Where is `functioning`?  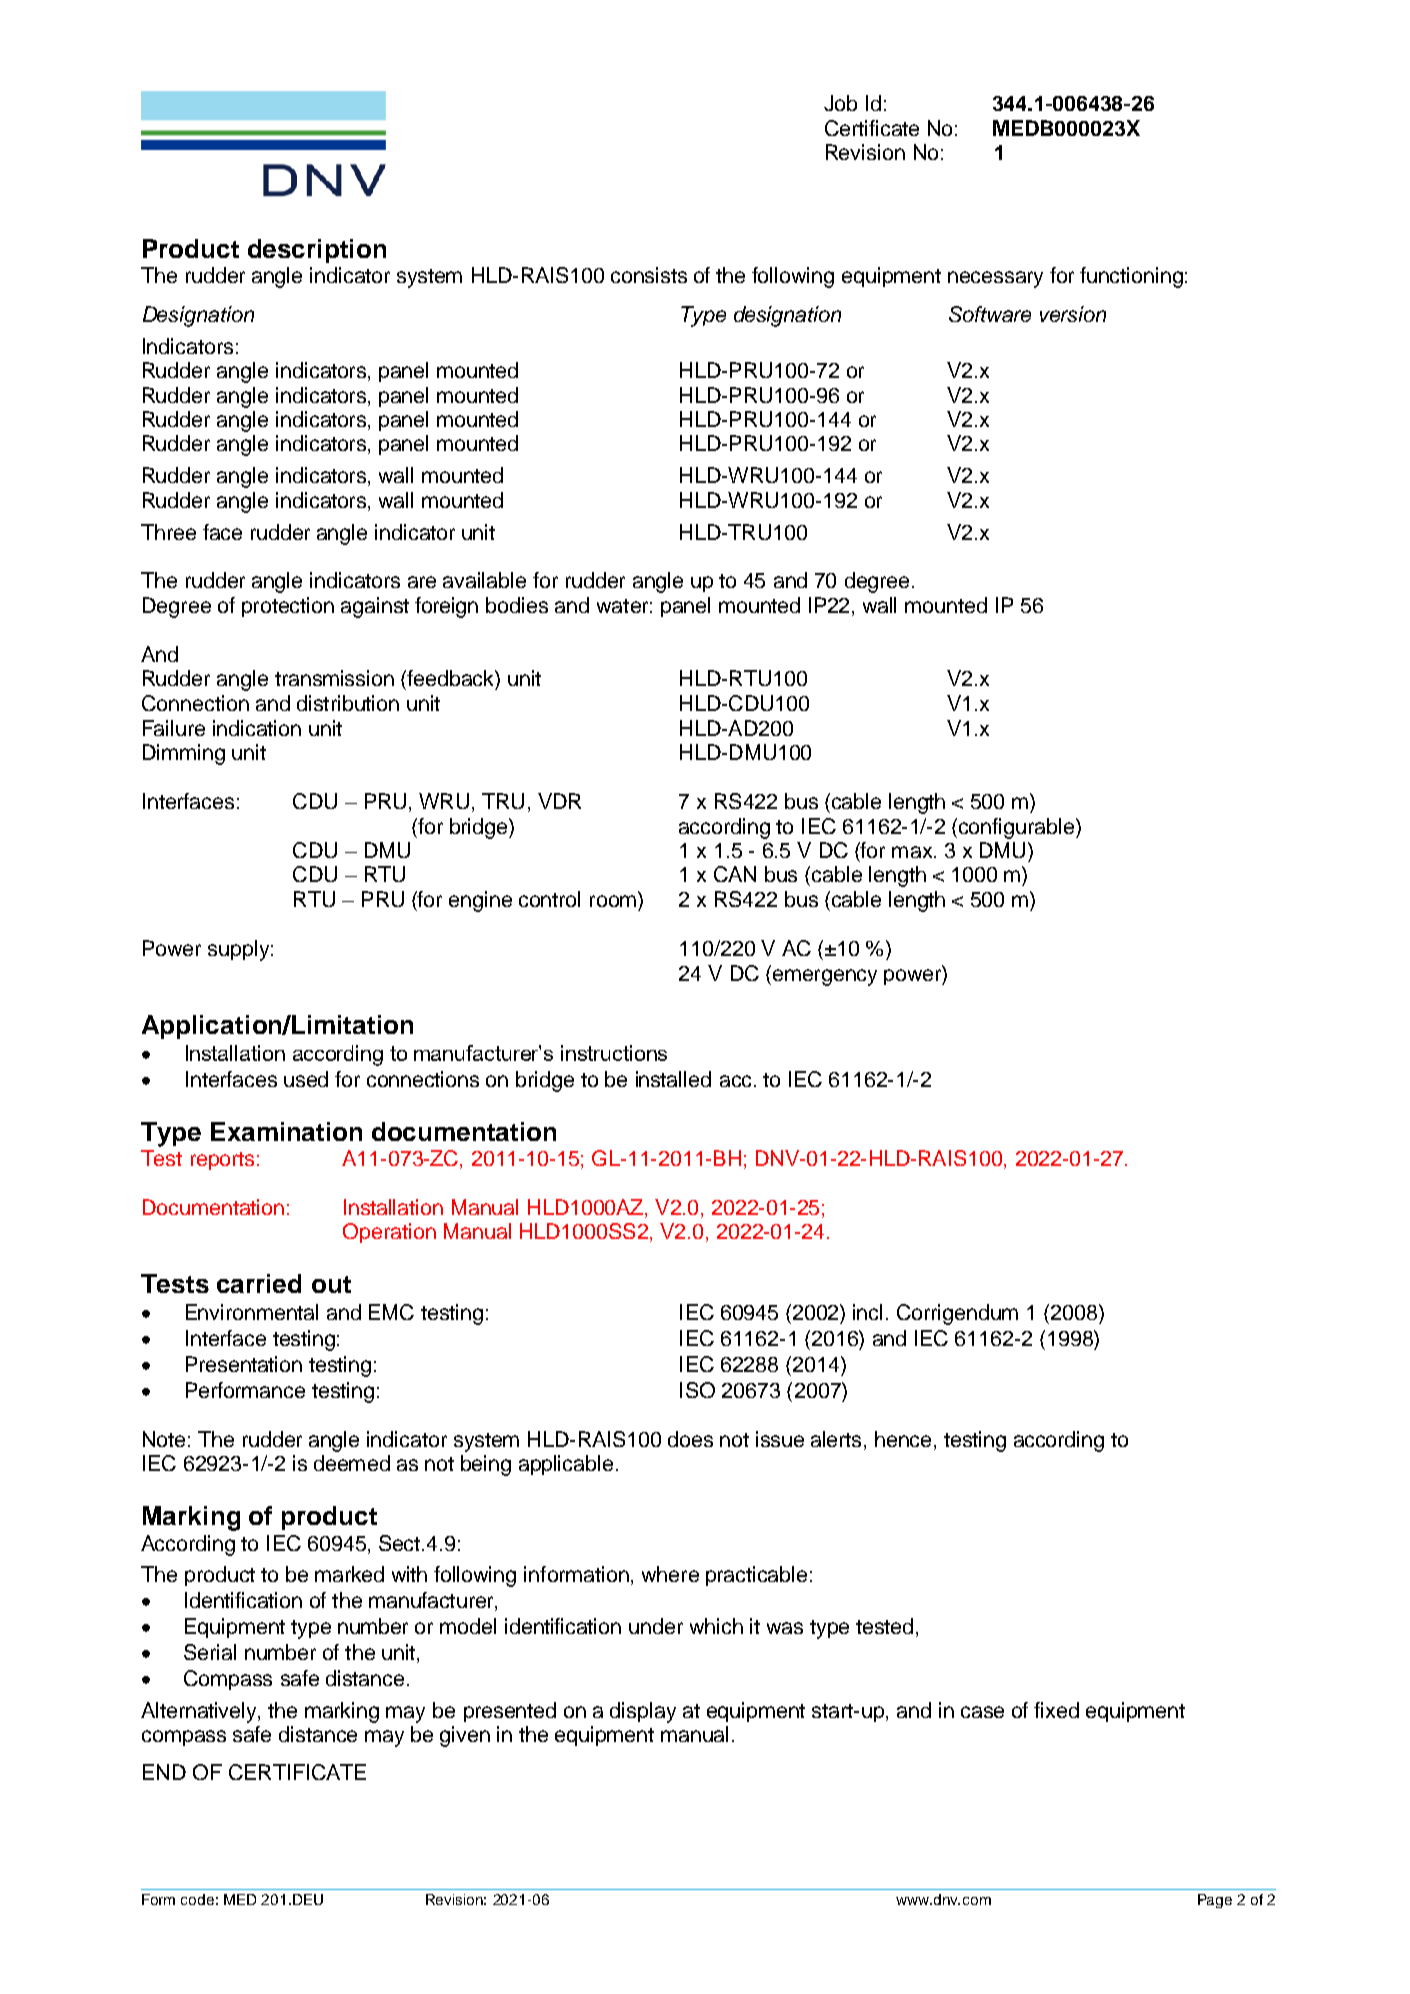
functioning is located at coordinates (1131, 277).
